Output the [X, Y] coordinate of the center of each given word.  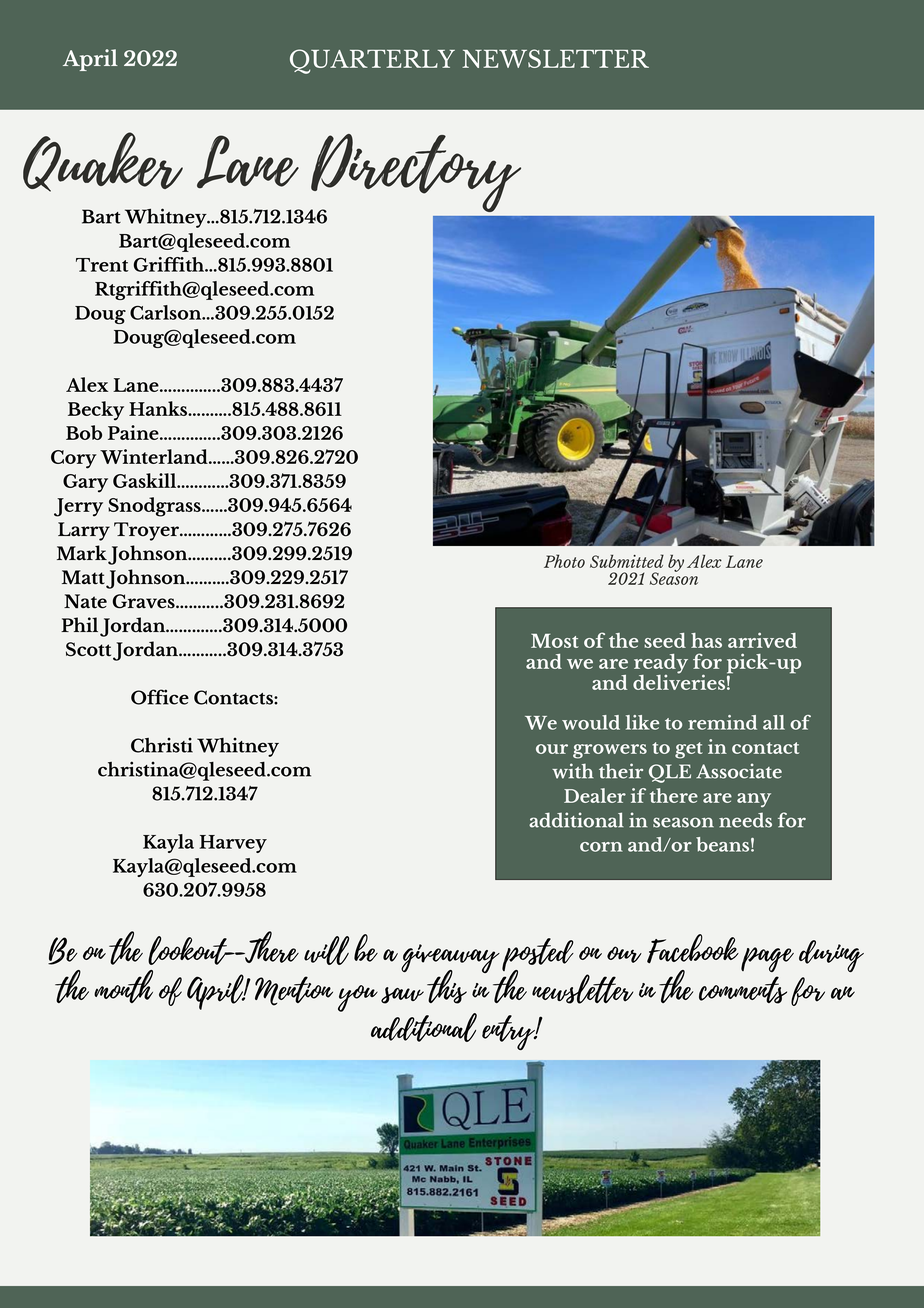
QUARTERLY [372, 61]
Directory [414, 174]
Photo [564, 561]
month [123, 986]
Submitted [627, 561]
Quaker [103, 162]
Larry [84, 531]
